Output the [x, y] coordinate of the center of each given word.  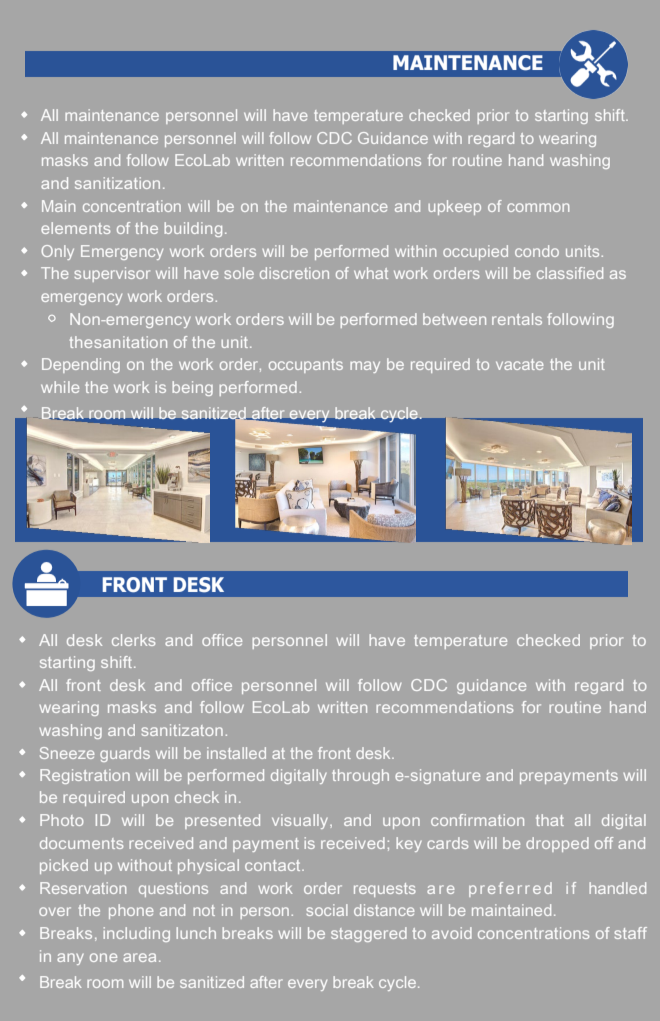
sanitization [117, 183]
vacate [520, 364]
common [538, 207]
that [550, 820]
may [365, 367]
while [60, 387]
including [136, 934]
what [371, 273]
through [360, 776]
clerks [133, 640]
